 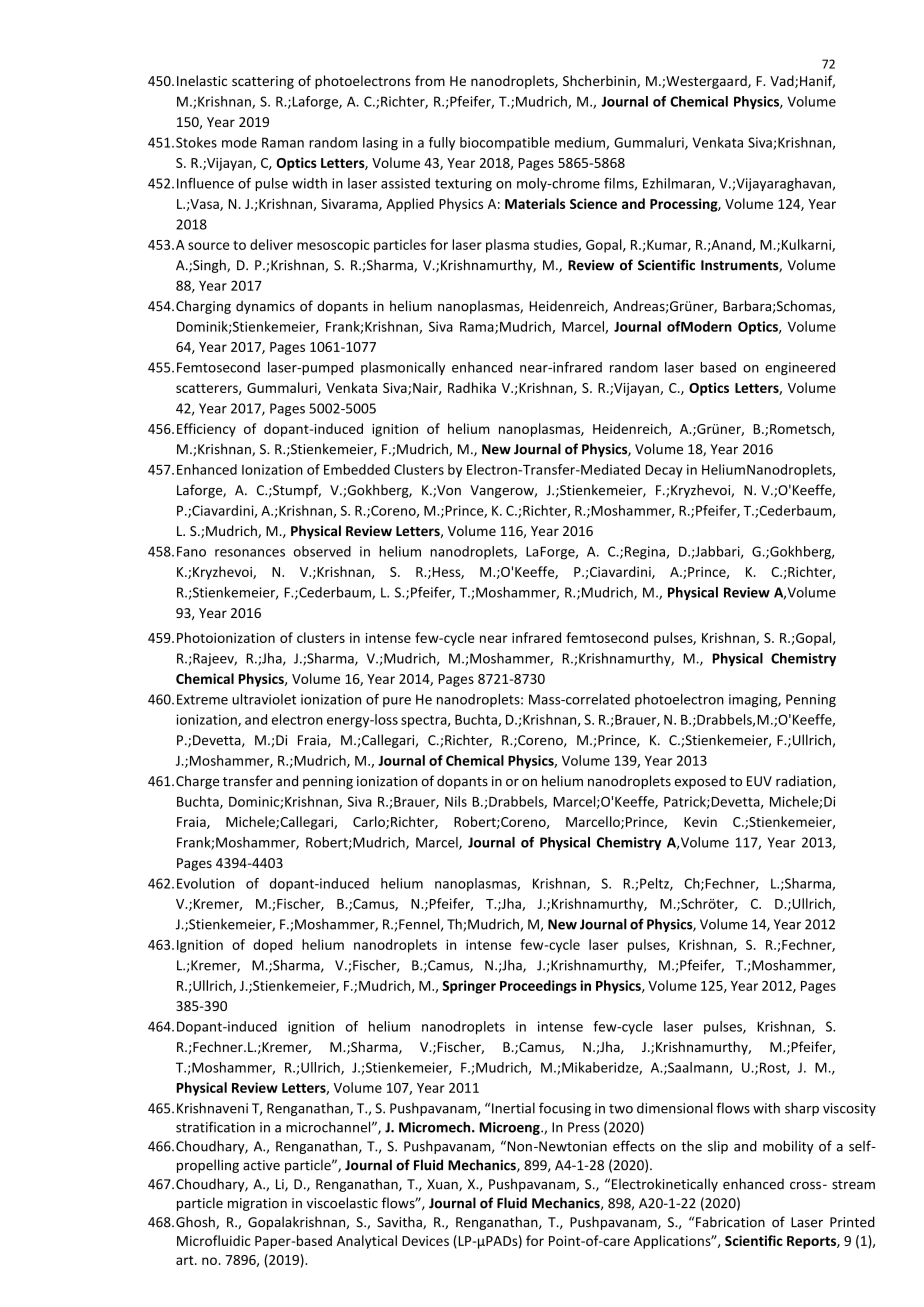 I want to click on Xuan, so click(x=443, y=1185).
